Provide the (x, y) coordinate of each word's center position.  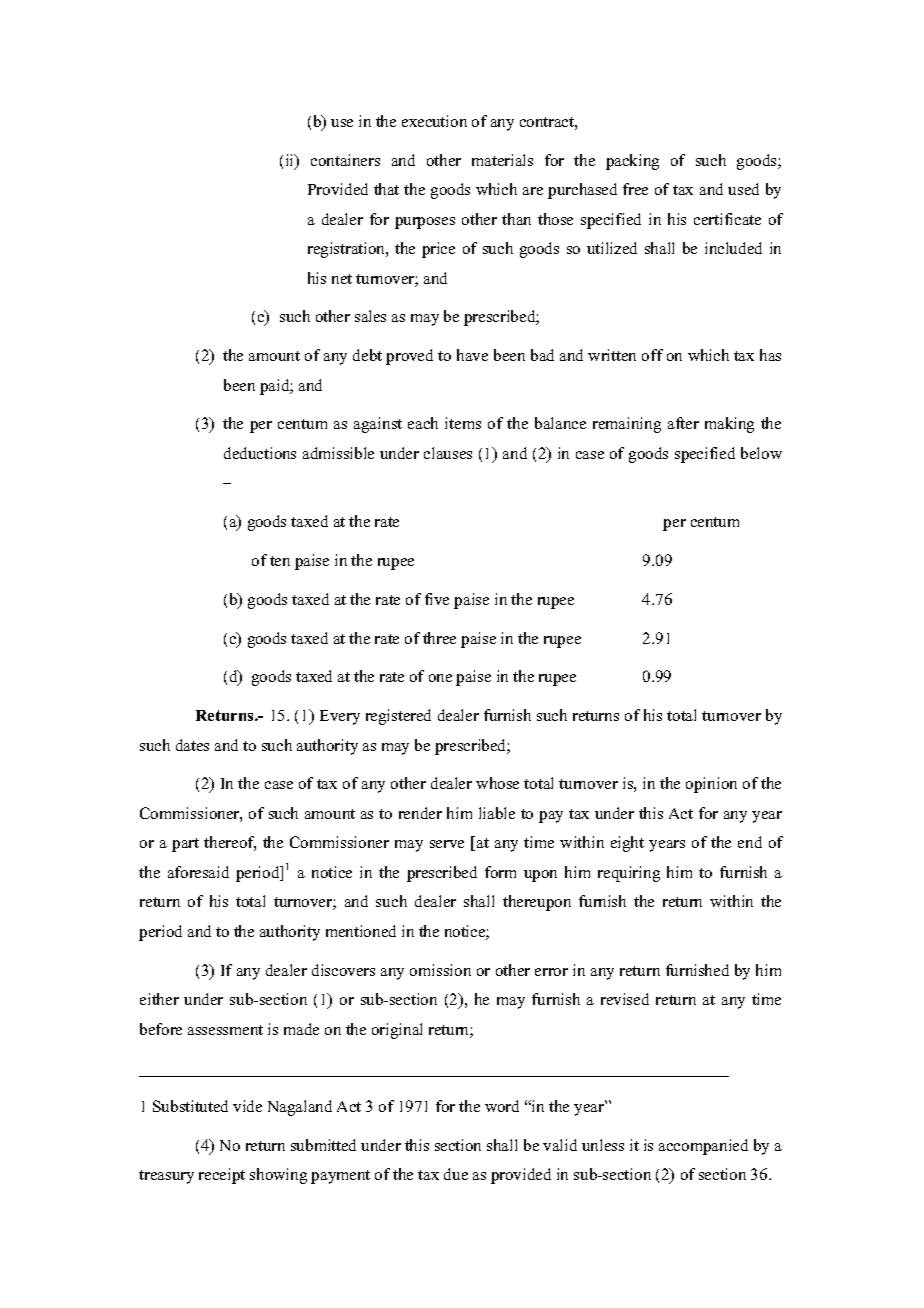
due (456, 1174)
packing (632, 162)
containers (345, 160)
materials (502, 160)
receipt (222, 1176)
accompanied (703, 1147)
